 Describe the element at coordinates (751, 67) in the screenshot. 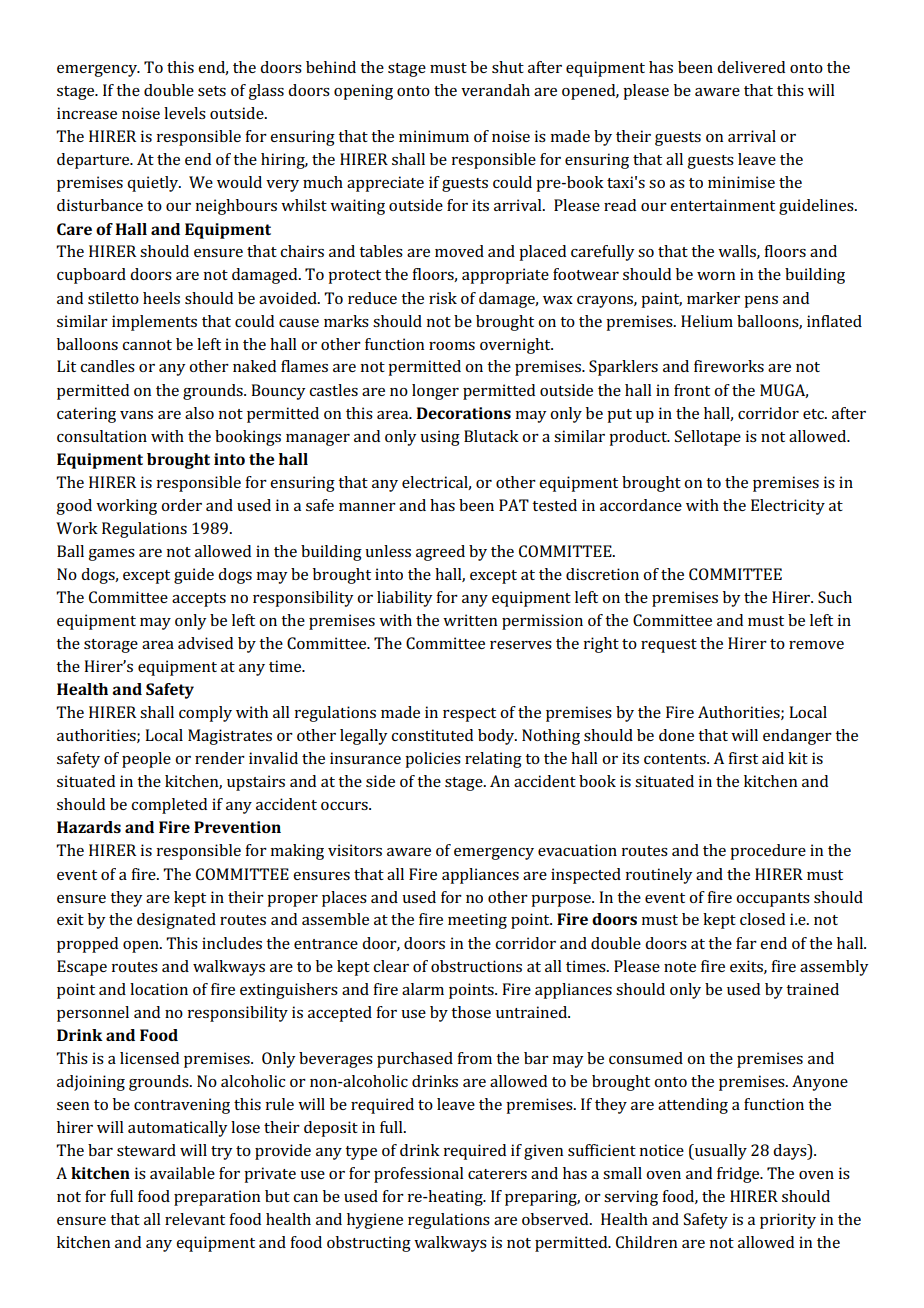

I see `delivered` at that location.
